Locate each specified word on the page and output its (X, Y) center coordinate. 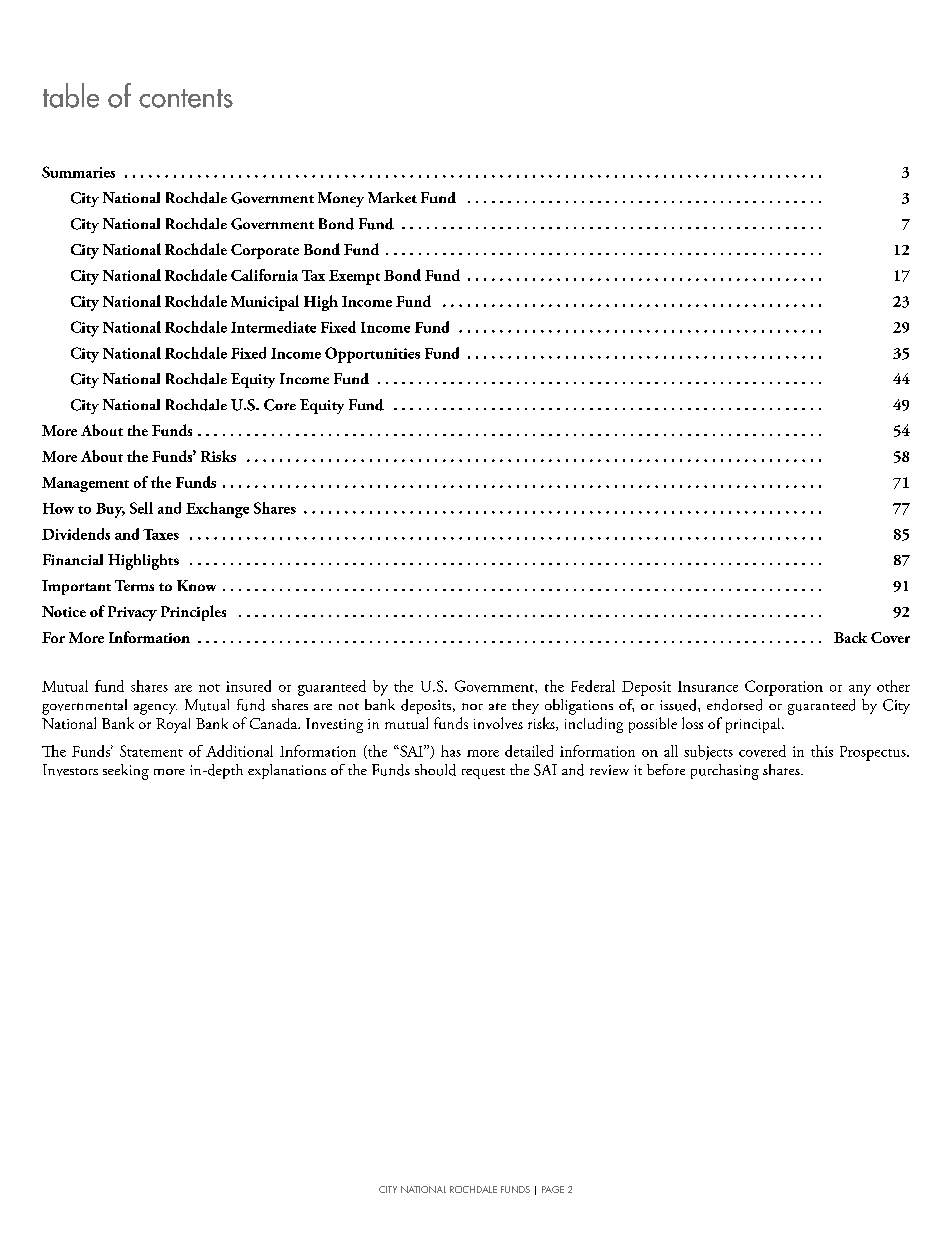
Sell (141, 508)
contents (186, 98)
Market (392, 197)
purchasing (725, 772)
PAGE (553, 1189)
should (435, 770)
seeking (126, 772)
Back (850, 637)
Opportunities (372, 355)
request (483, 773)
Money (341, 199)
